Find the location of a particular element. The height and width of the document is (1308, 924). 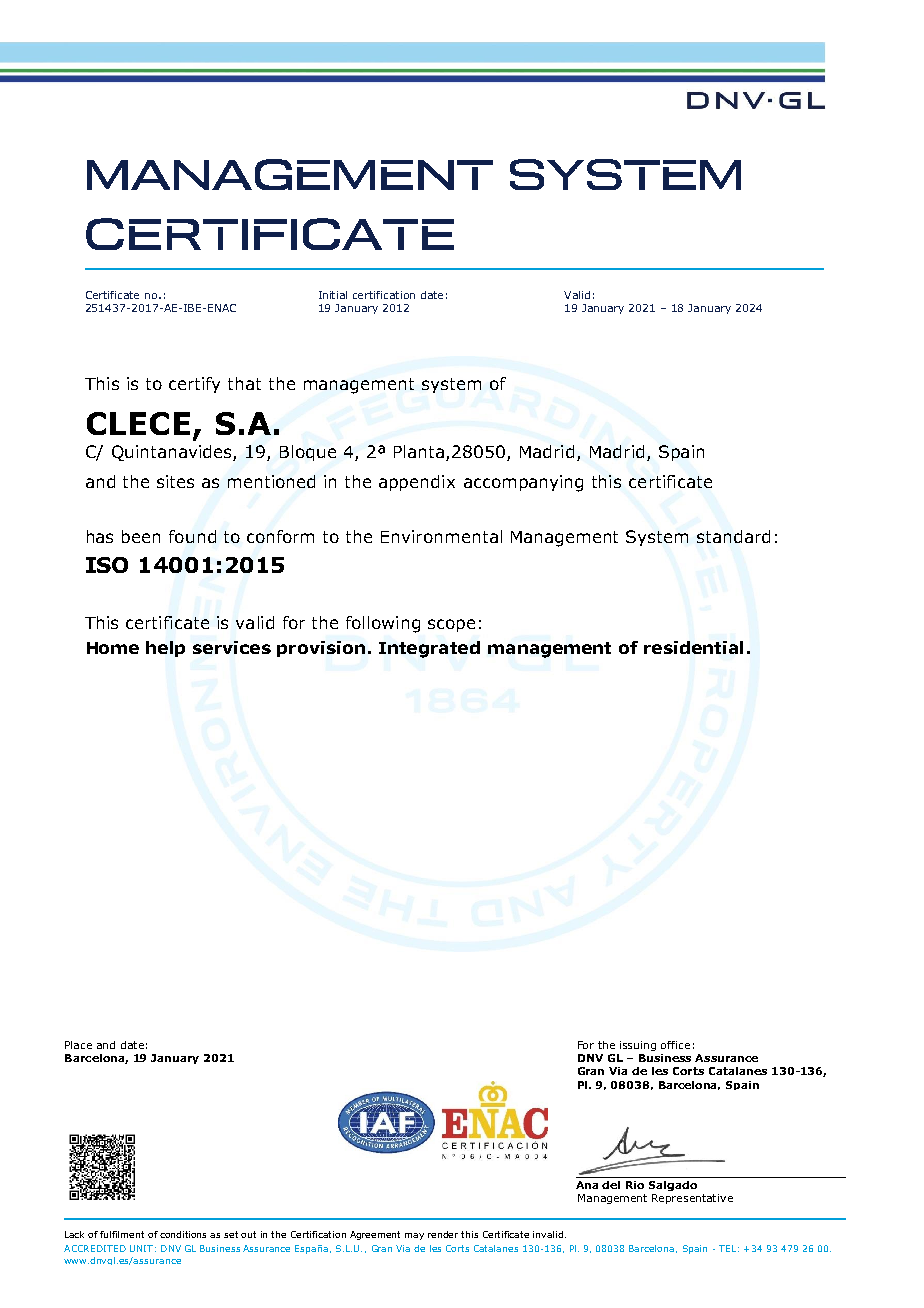

residential is located at coordinates (693, 647).
